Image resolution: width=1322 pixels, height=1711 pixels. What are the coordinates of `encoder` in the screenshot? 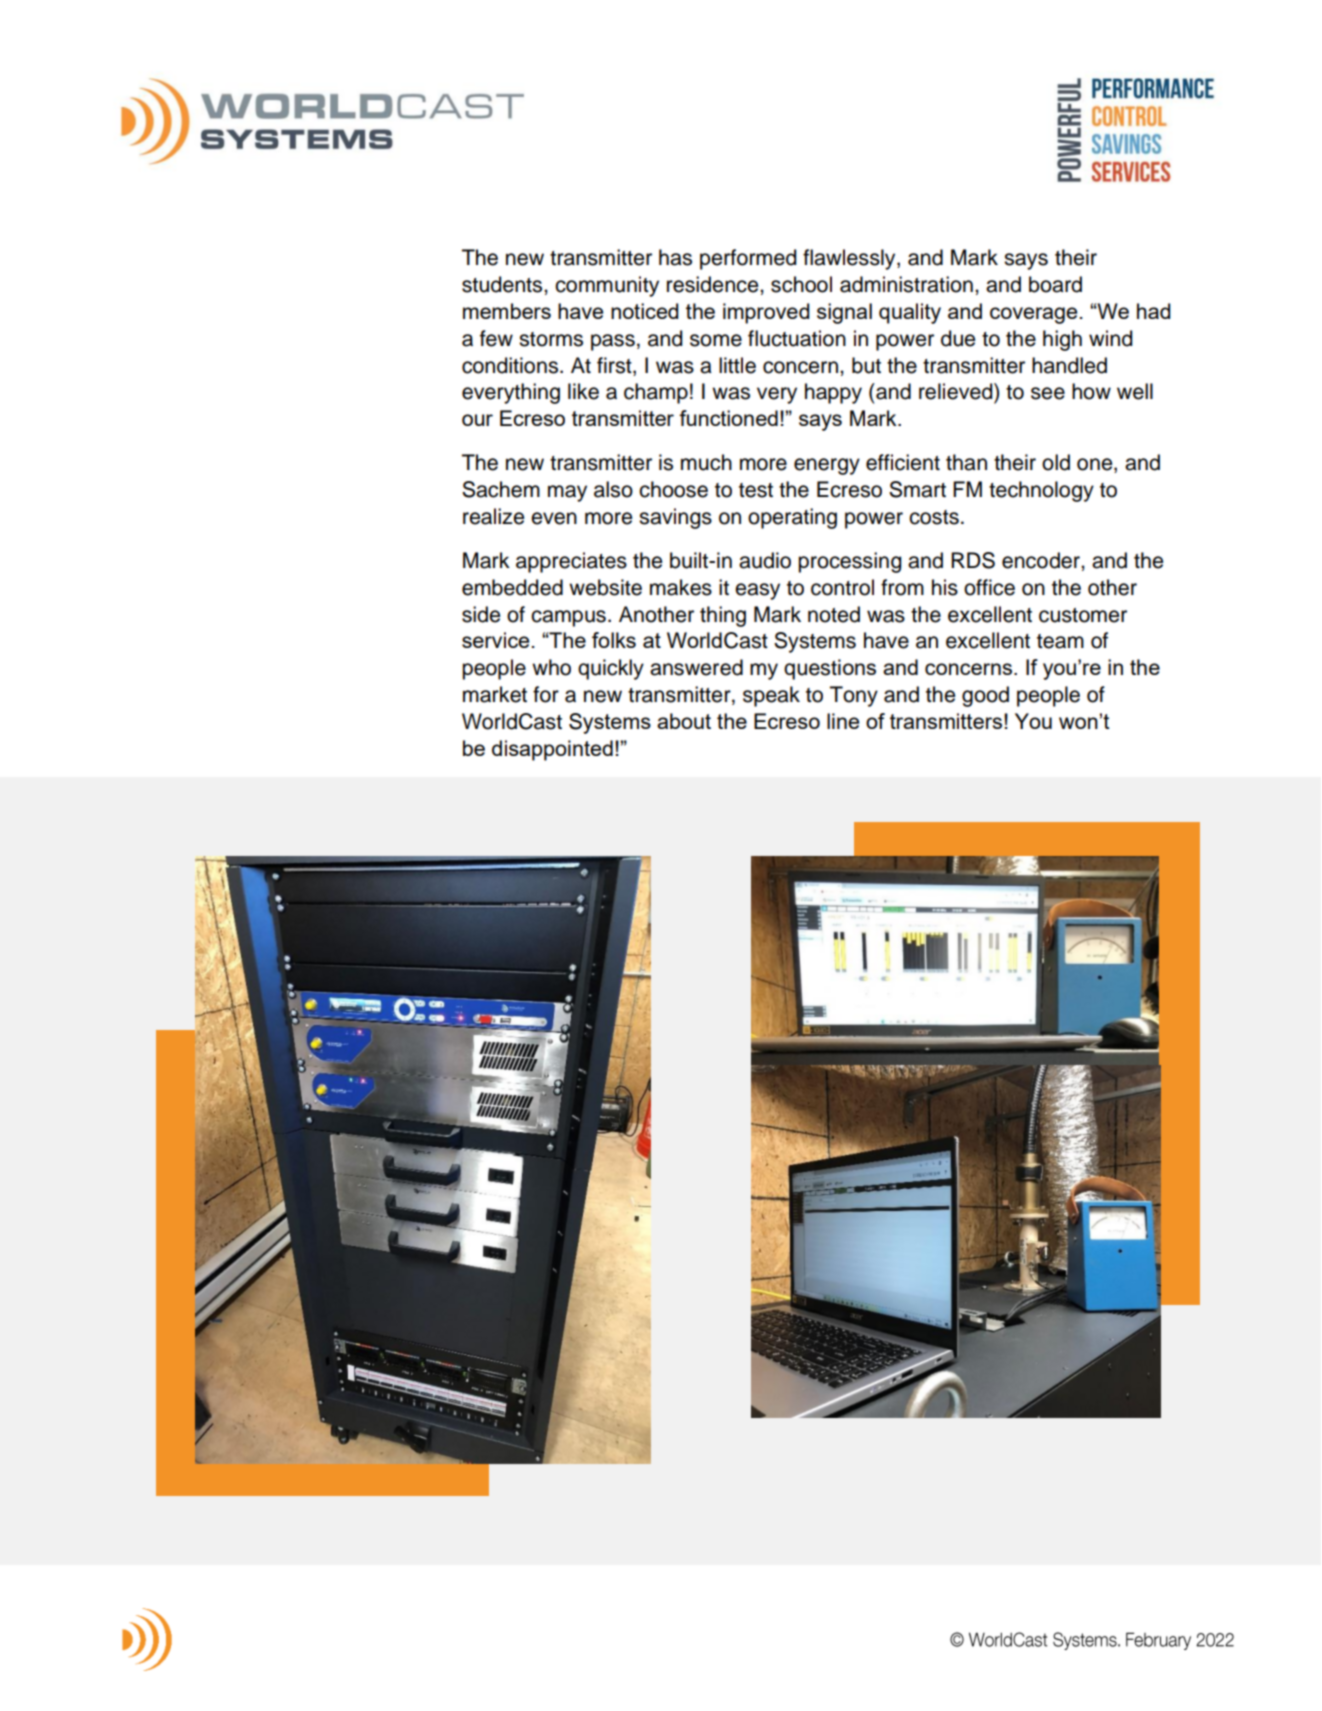 It's located at (1042, 560).
